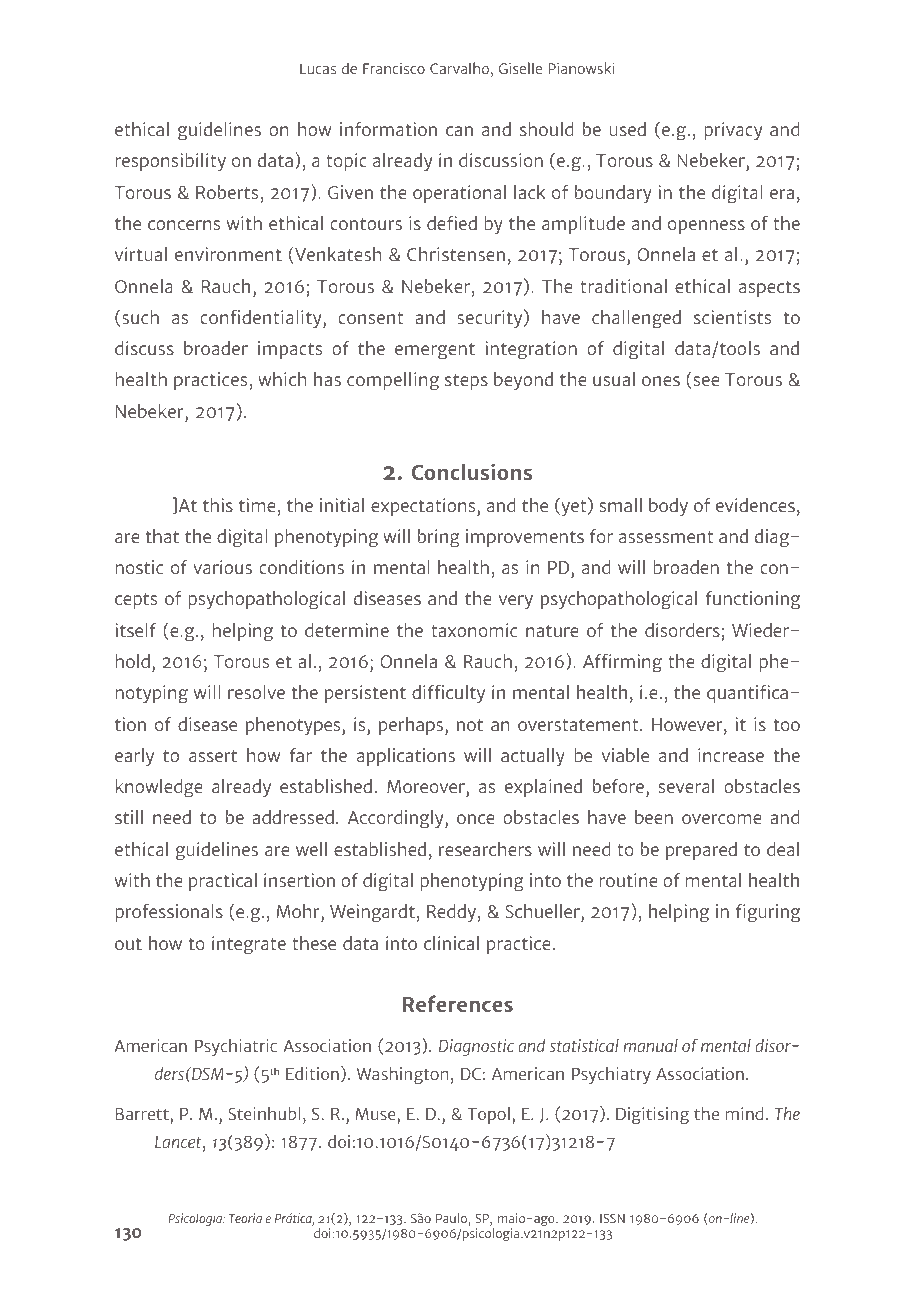 Image resolution: width=915 pixels, height=1316 pixels. I want to click on Francisco, so click(394, 68).
